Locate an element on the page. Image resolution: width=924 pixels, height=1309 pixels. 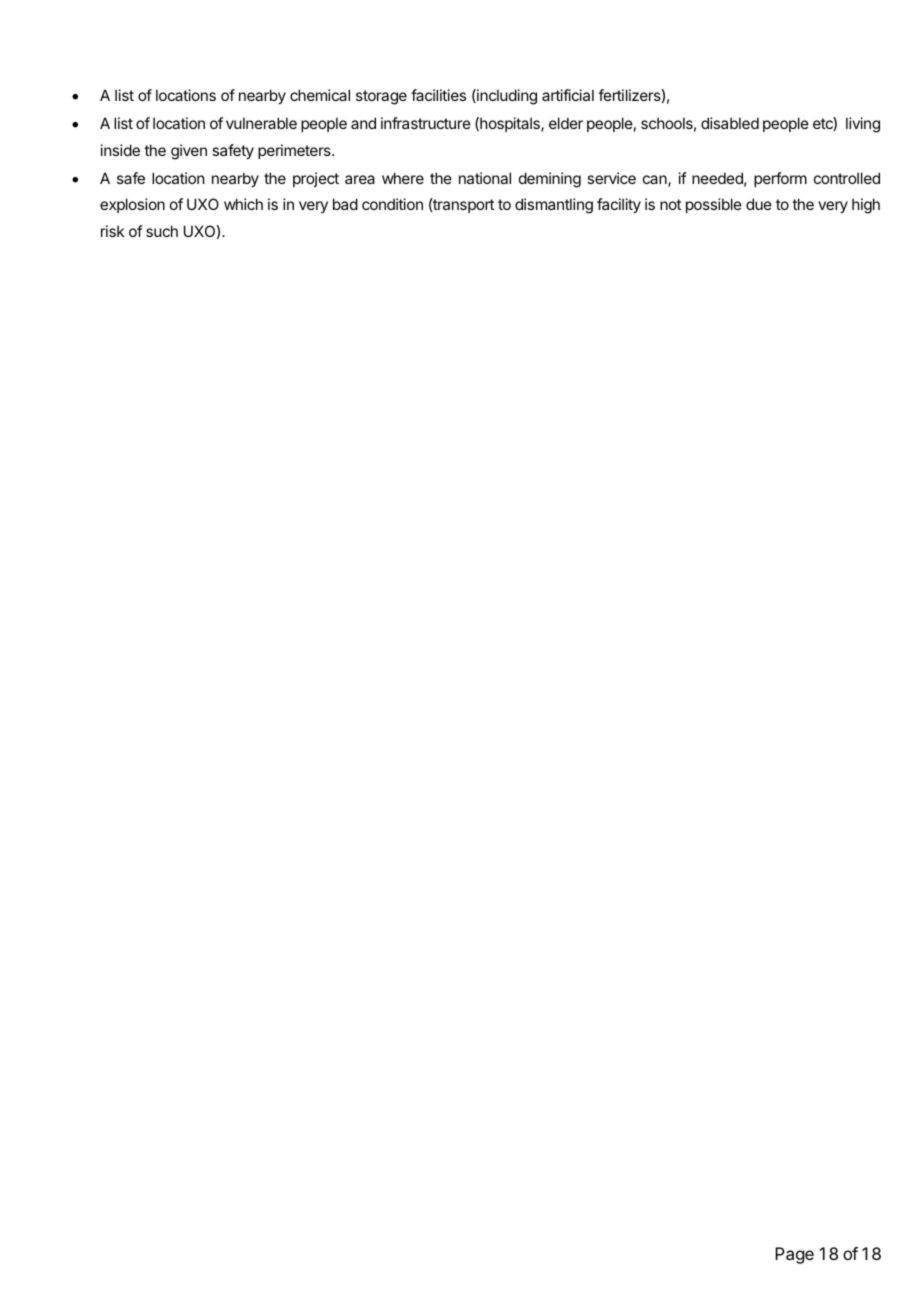
including is located at coordinates (506, 97).
